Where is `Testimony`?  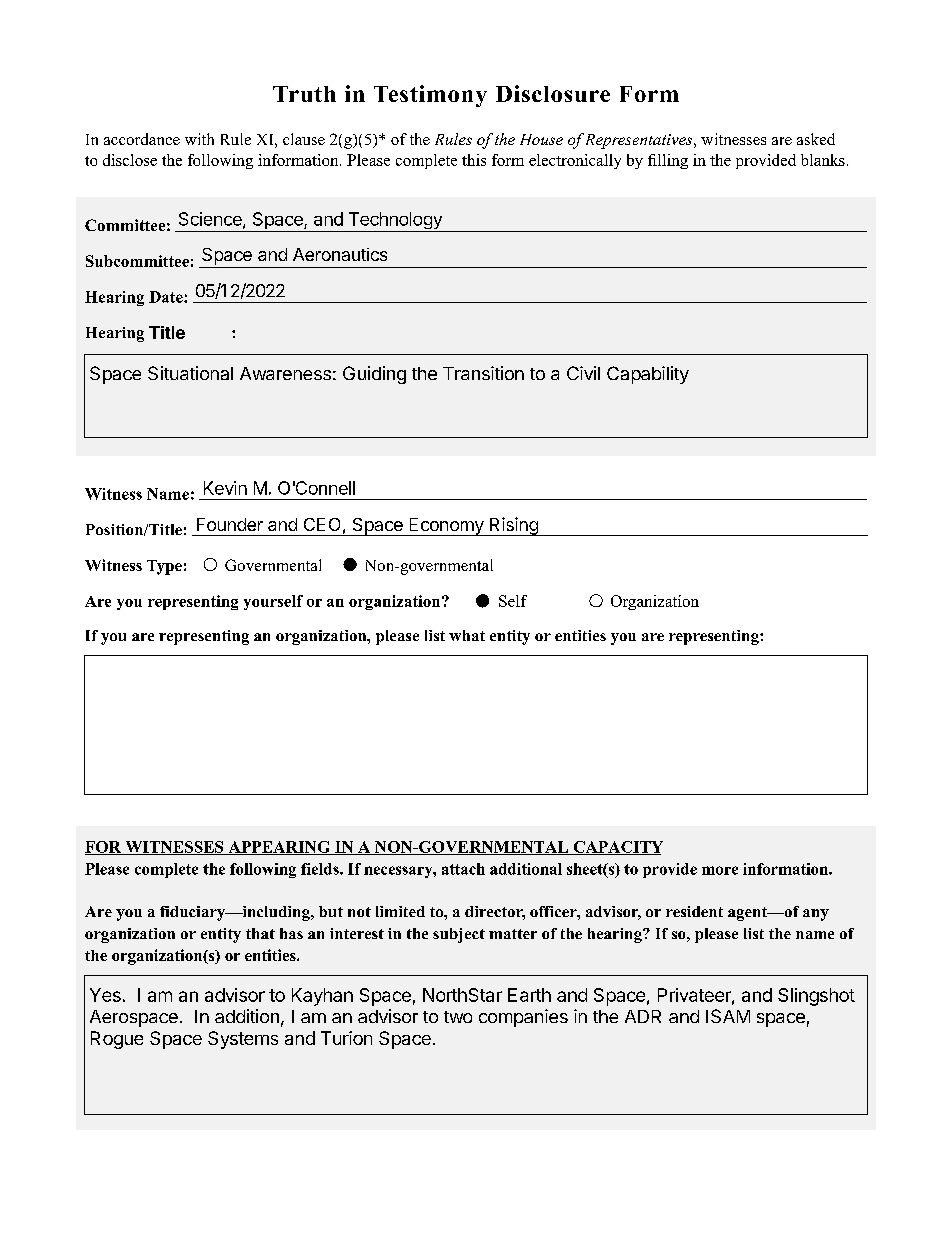
Testimony is located at coordinates (430, 96).
